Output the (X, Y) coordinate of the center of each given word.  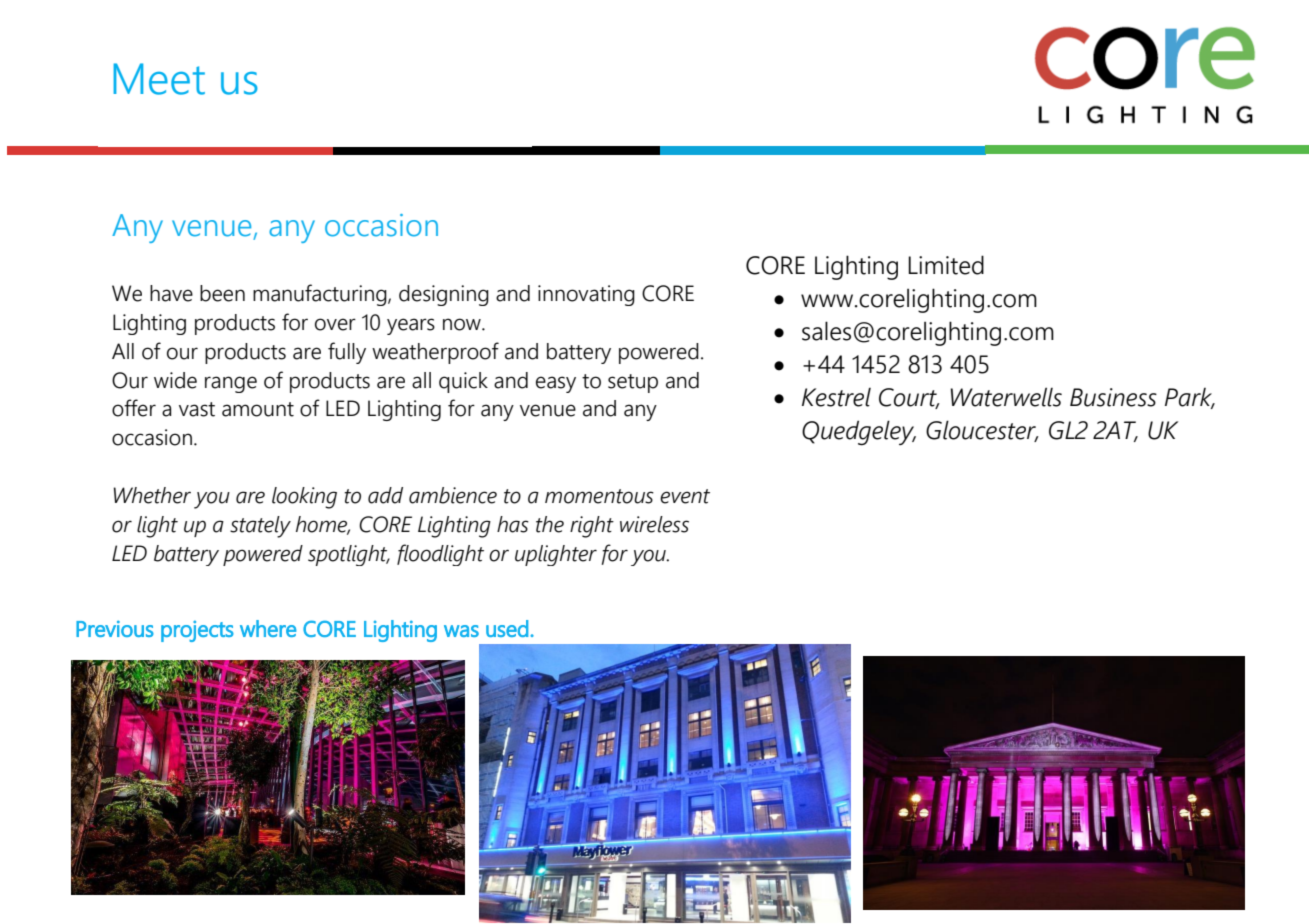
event (685, 496)
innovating (586, 295)
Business (1113, 397)
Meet (159, 79)
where (268, 628)
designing (444, 295)
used (507, 628)
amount (258, 409)
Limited (946, 265)
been (222, 293)
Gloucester (982, 431)
